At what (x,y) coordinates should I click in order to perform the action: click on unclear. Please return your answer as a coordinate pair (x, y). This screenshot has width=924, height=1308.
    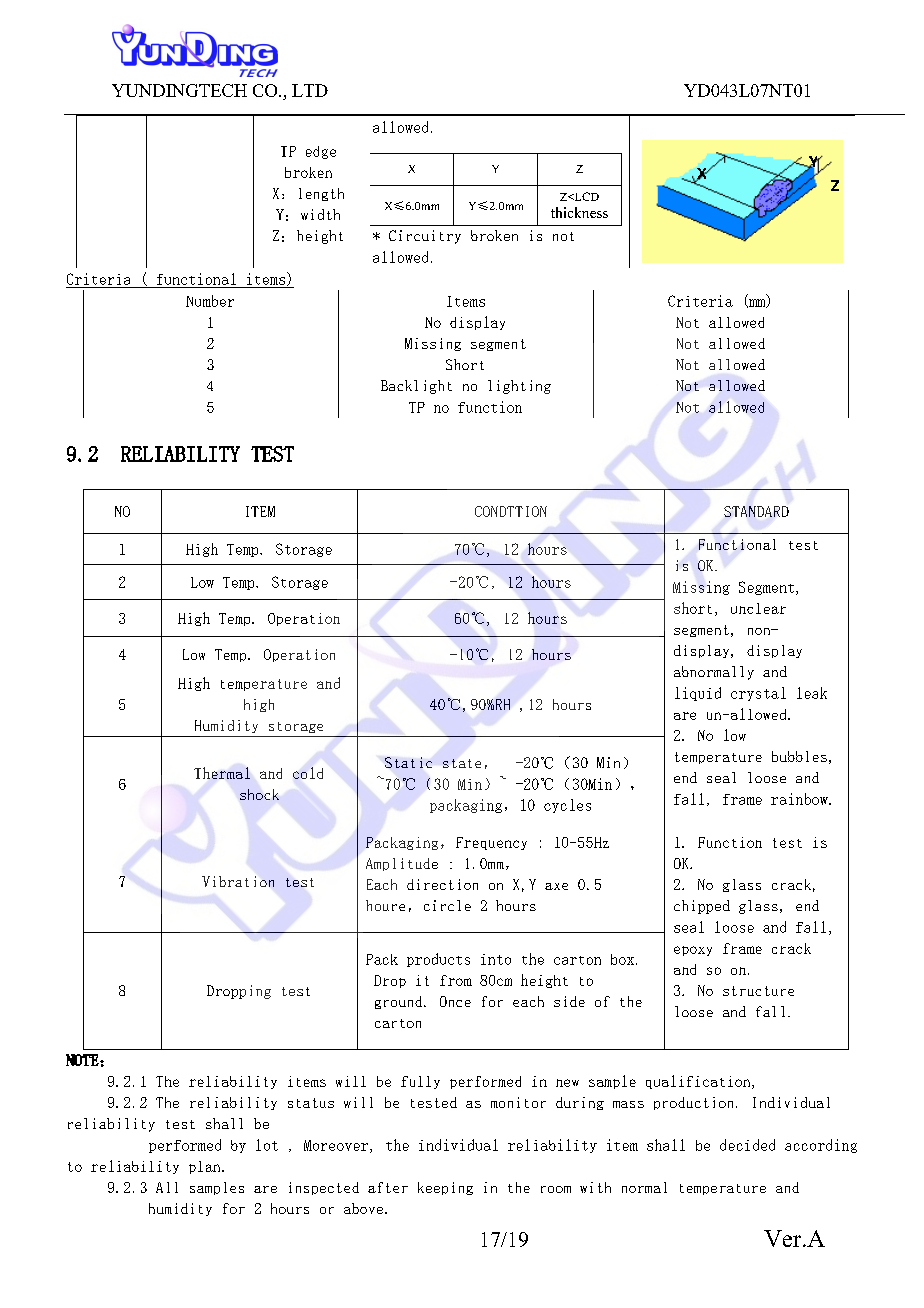
    Looking at the image, I should click on (758, 608).
